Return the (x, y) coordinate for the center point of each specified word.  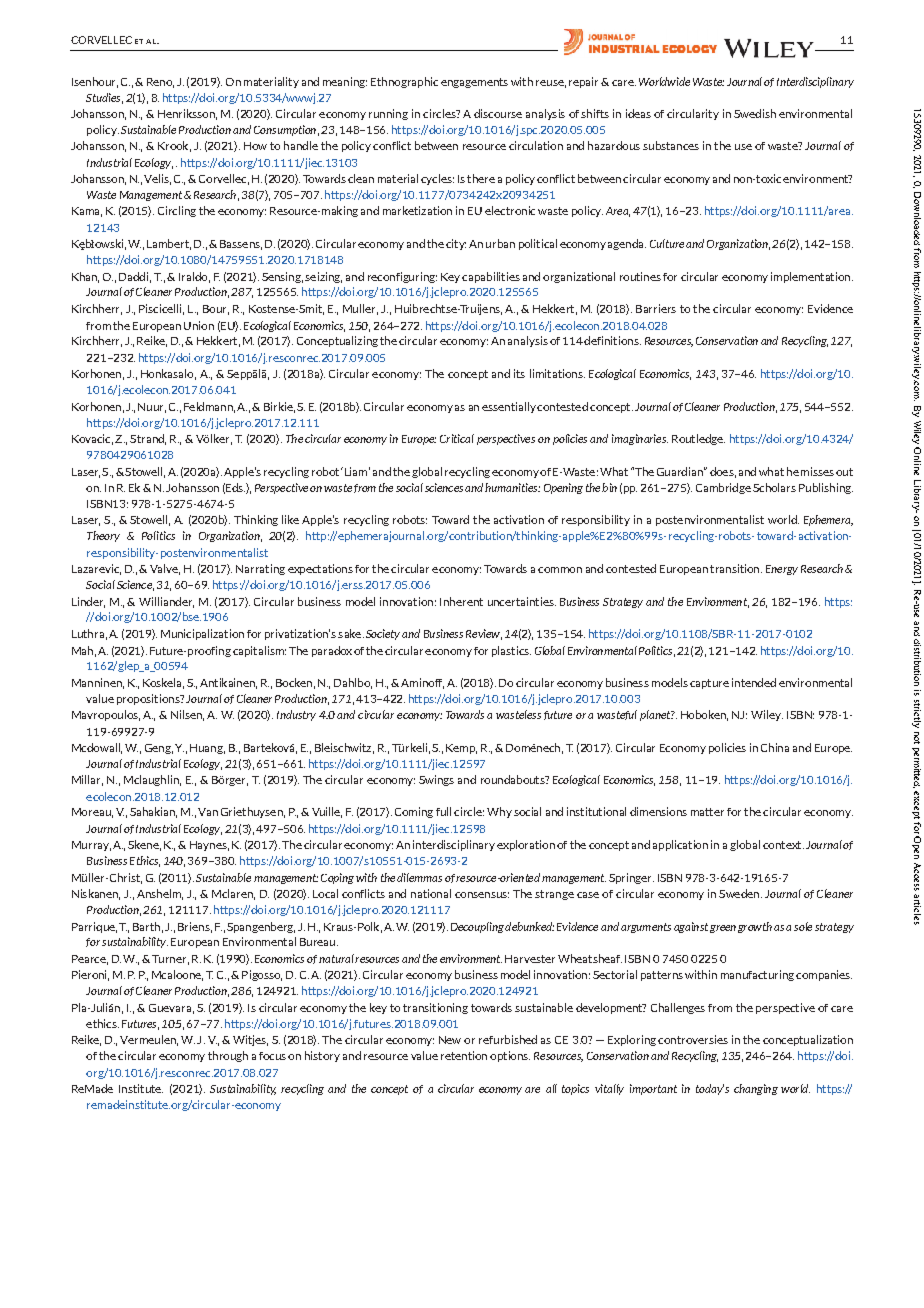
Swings (436, 780)
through (228, 1056)
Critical (457, 438)
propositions (149, 699)
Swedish (755, 113)
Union (199, 325)
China (775, 747)
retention (464, 1055)
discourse (498, 113)
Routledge (698, 439)
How (255, 146)
